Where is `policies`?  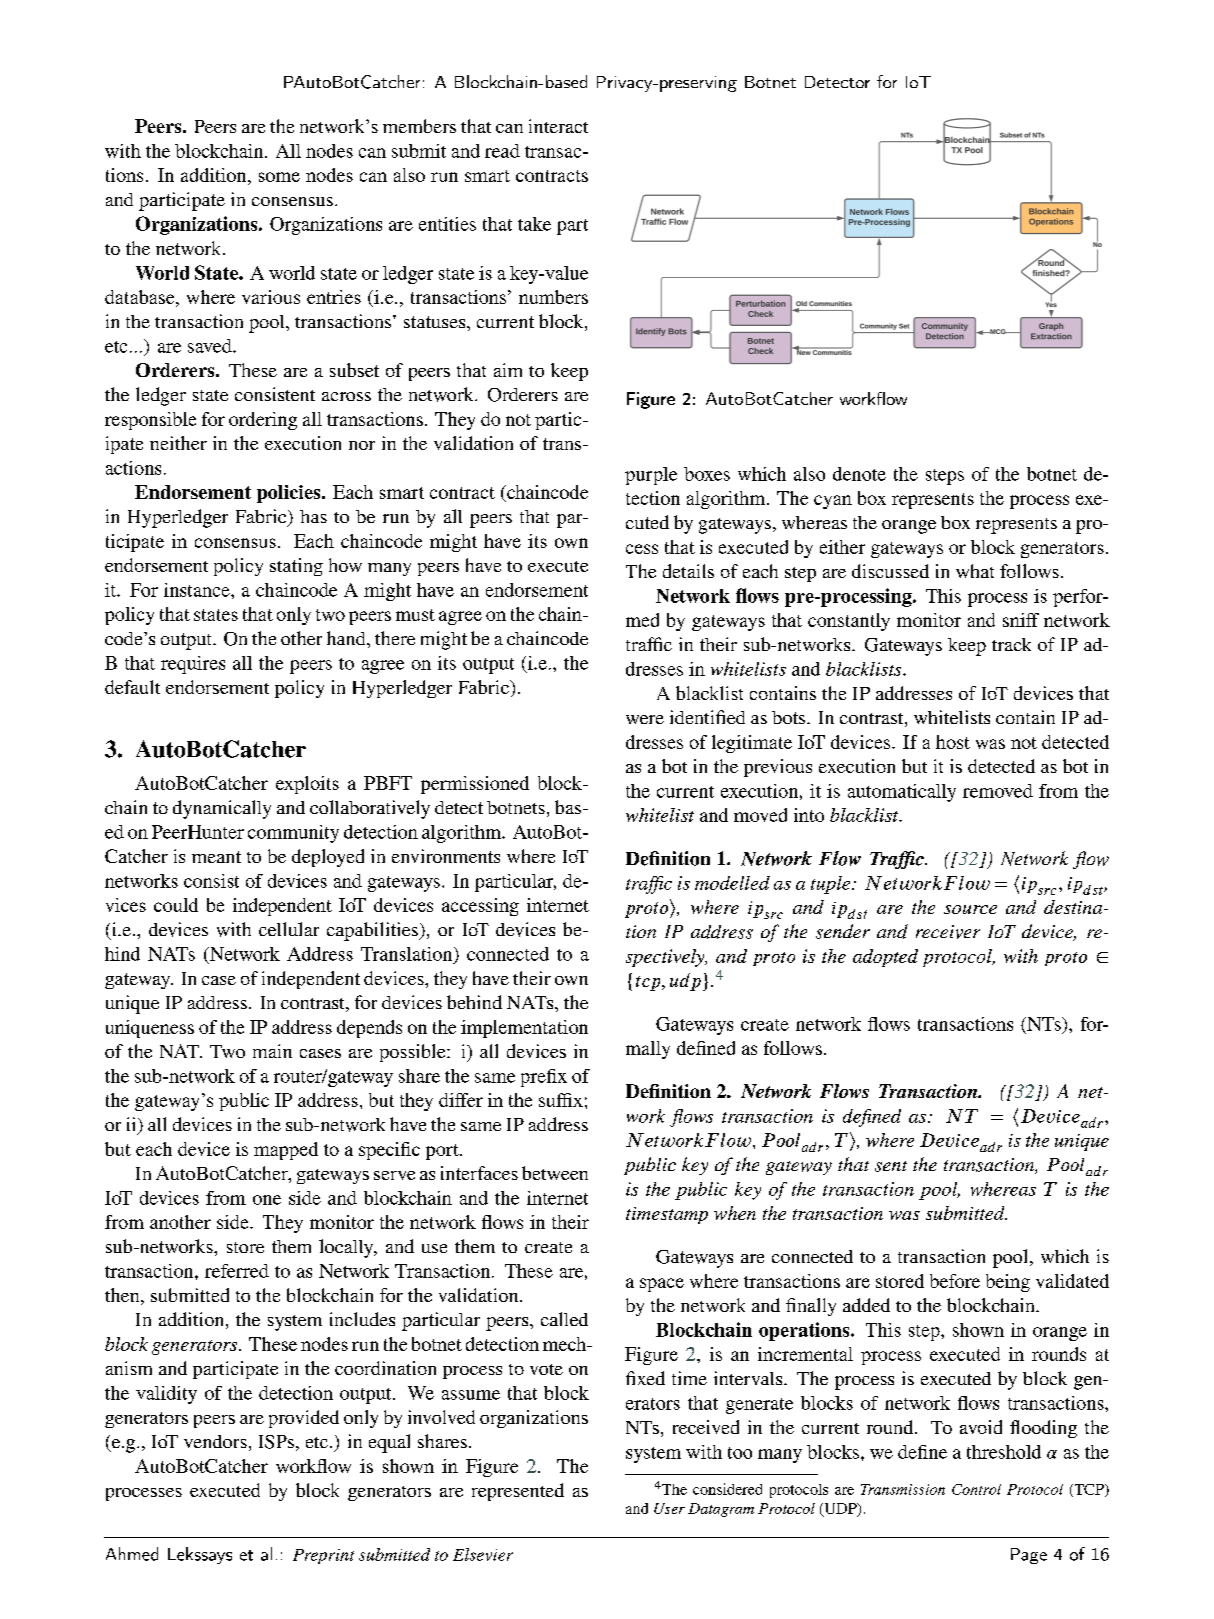 policies is located at coordinates (290, 494).
